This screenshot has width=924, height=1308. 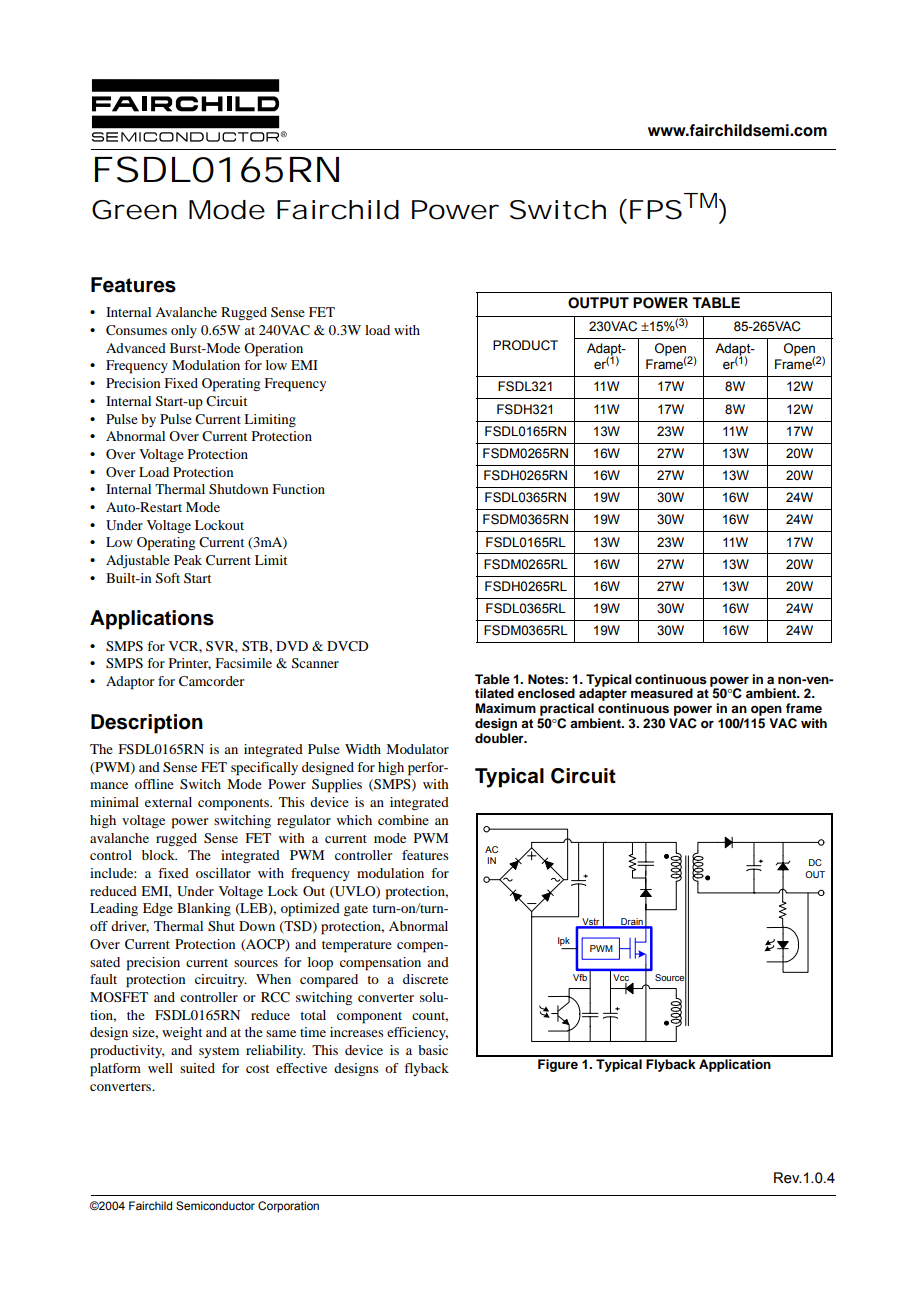 I want to click on temperature, so click(x=357, y=947).
